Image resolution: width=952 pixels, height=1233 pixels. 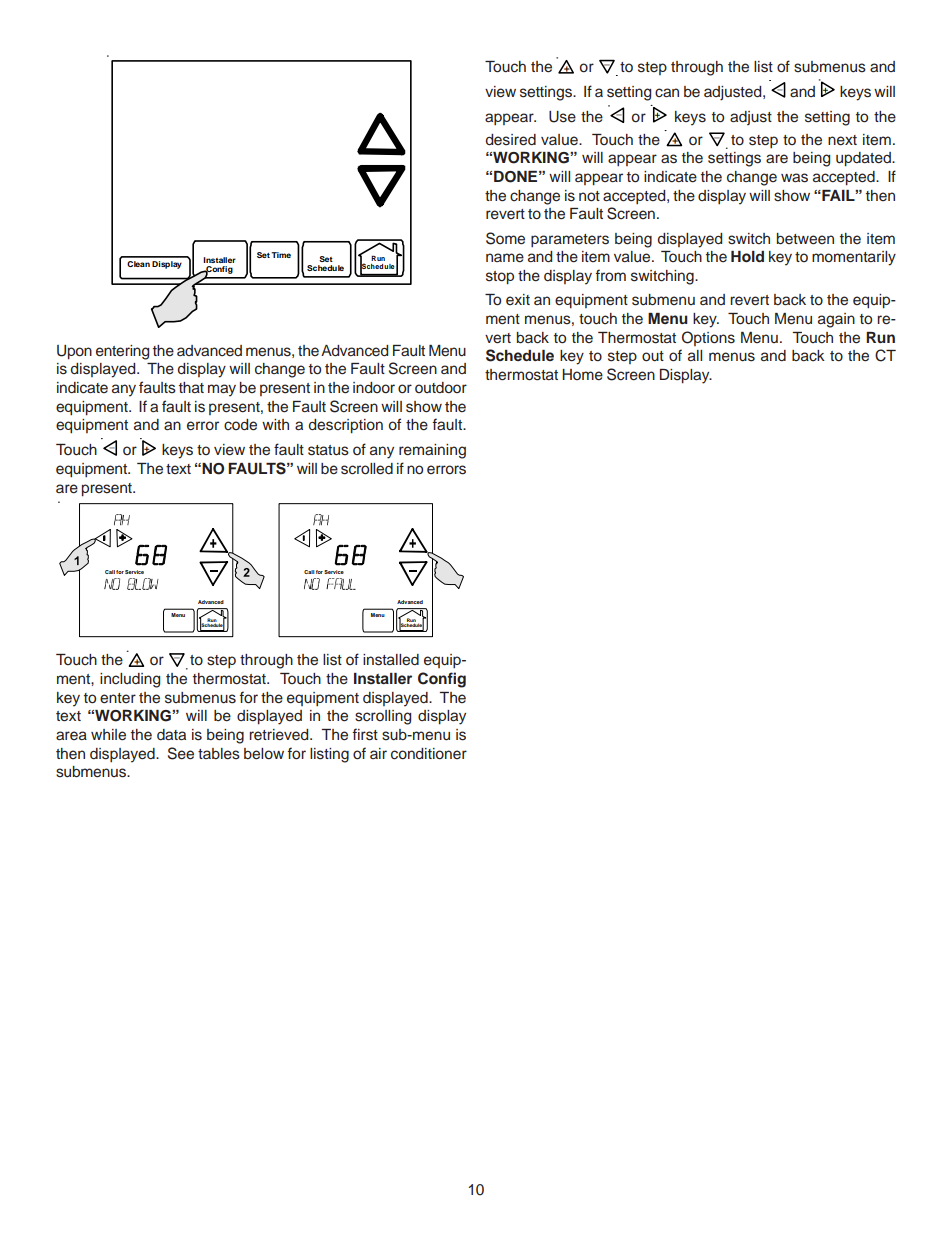 What do you see at coordinates (171, 734) in the page?
I see `data` at bounding box center [171, 734].
